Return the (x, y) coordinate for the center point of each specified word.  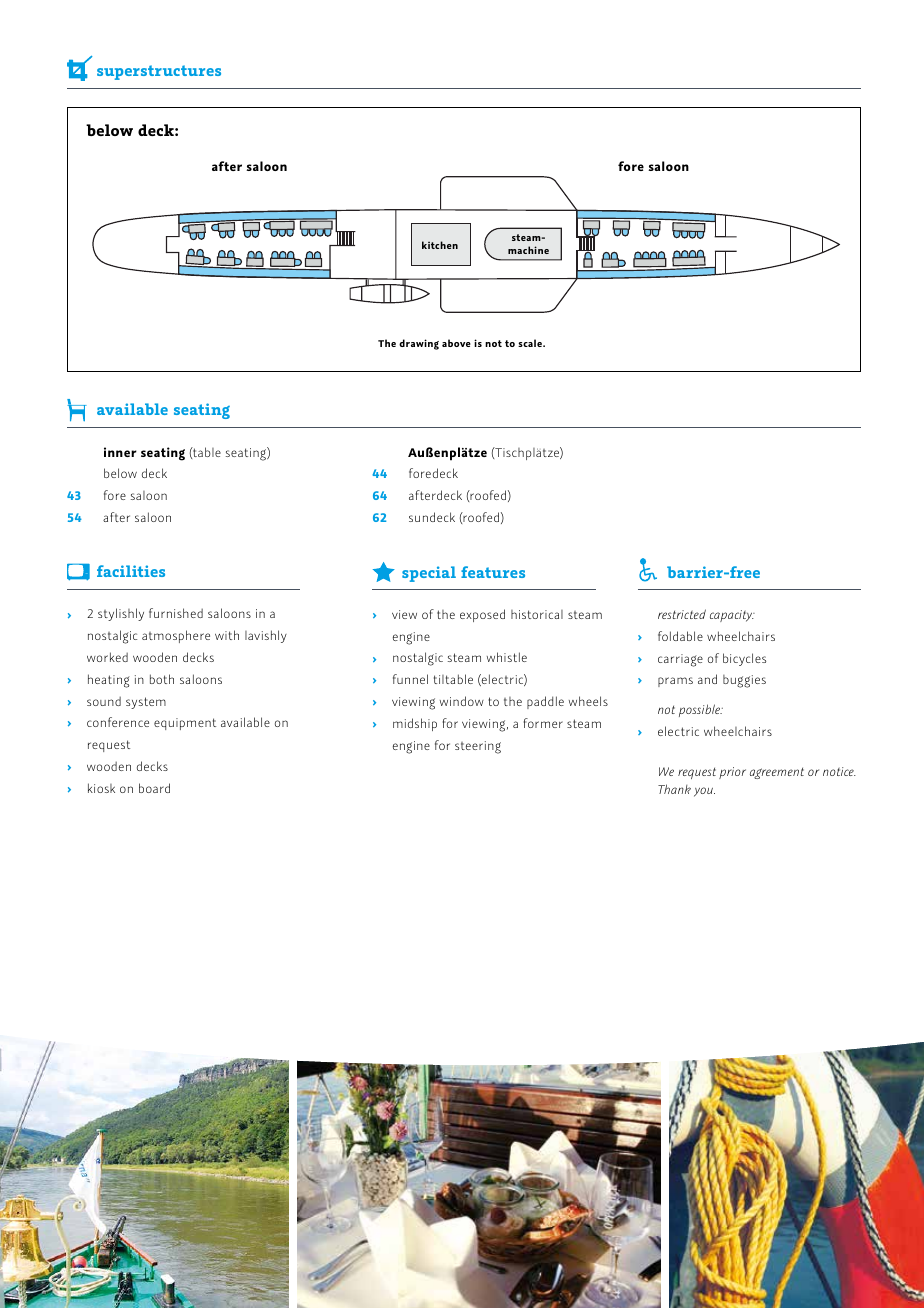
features (493, 572)
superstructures (159, 72)
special (429, 574)
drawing (419, 344)
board (154, 788)
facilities (131, 571)
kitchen (440, 245)
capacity (732, 616)
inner (120, 452)
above (456, 343)
